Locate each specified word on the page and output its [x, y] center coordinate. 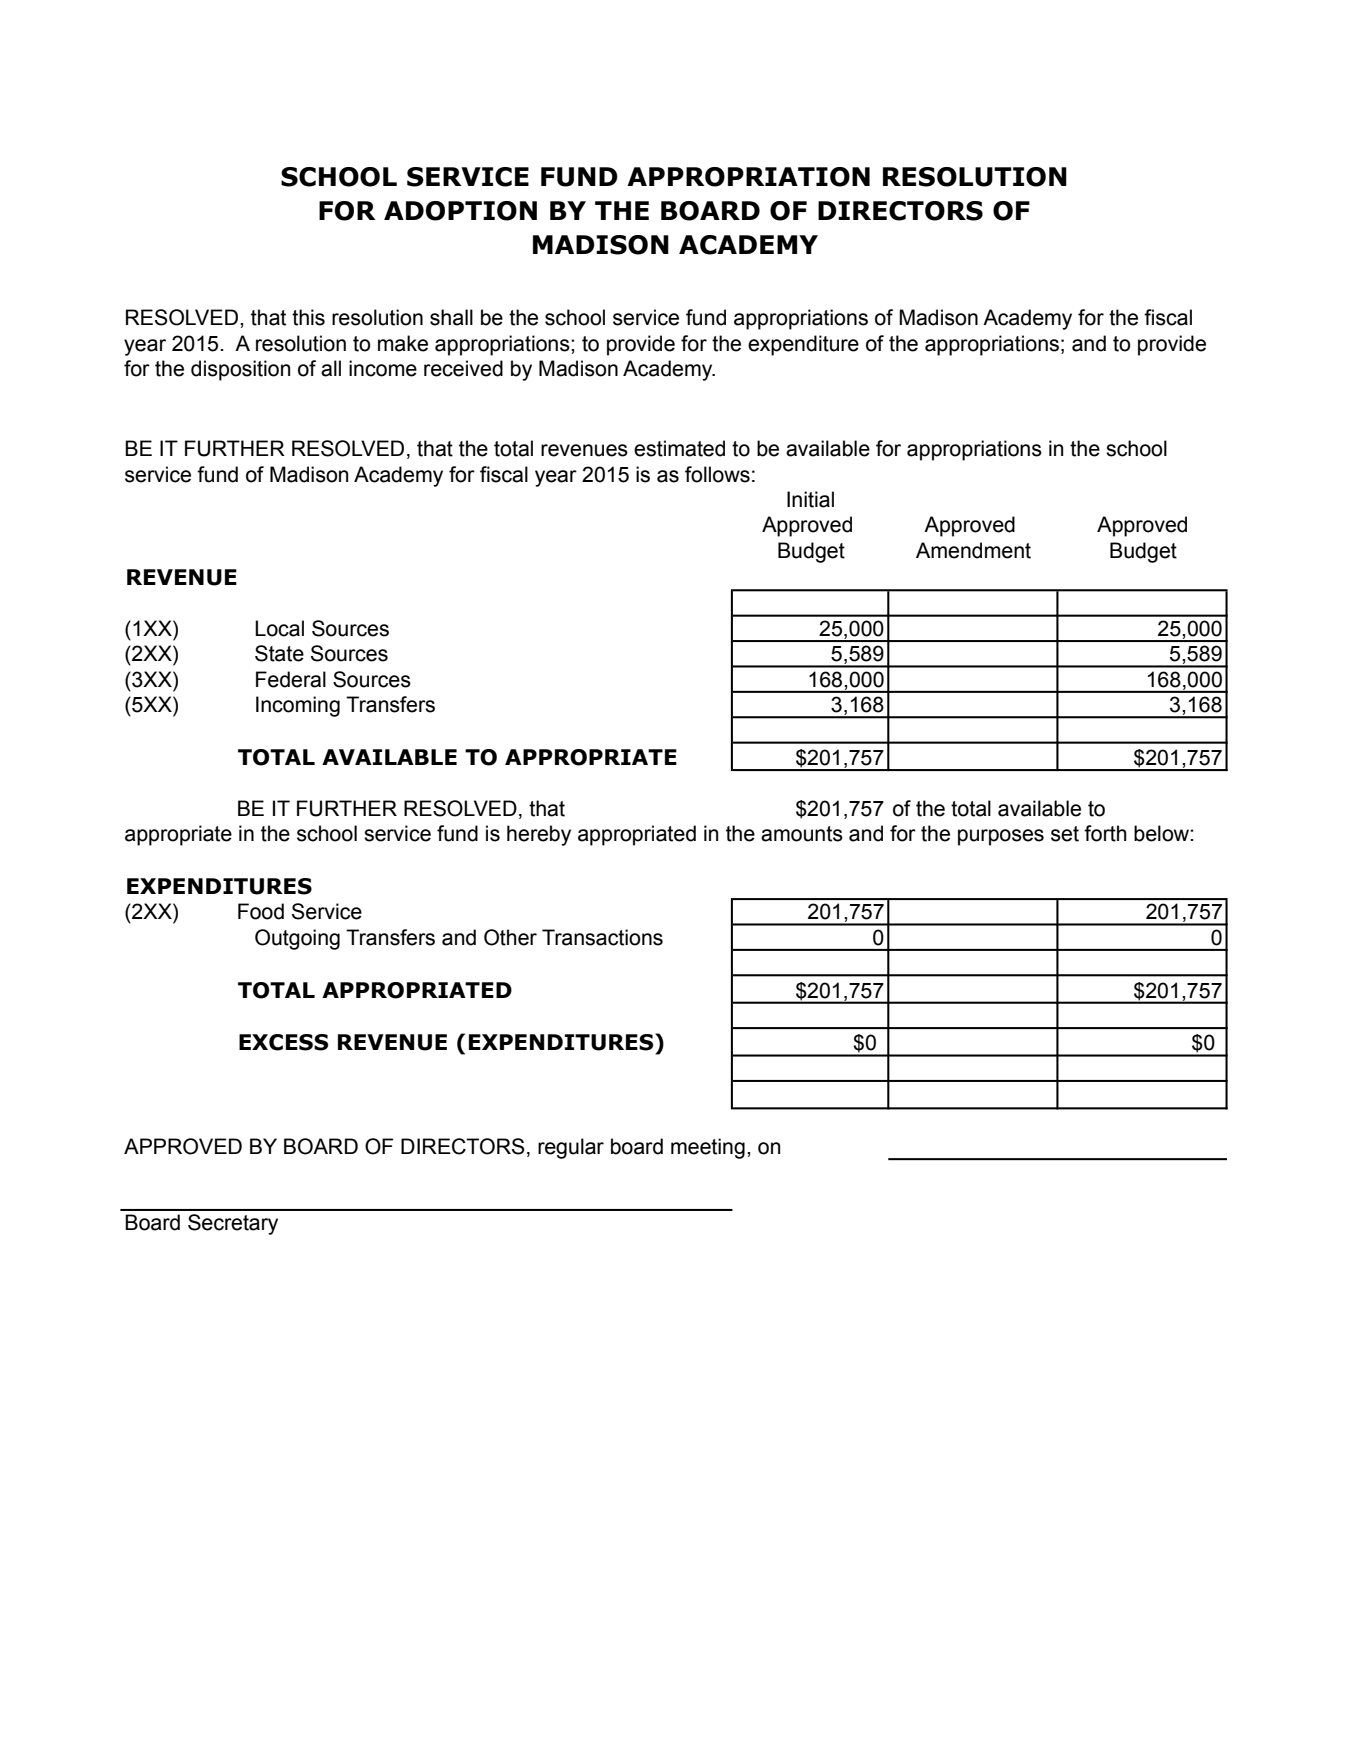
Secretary [233, 1224]
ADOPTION [460, 211]
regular [571, 1148]
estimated [679, 448]
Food [261, 911]
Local [279, 628]
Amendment [973, 550]
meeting [708, 1148]
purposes [1001, 837]
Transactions [602, 937]
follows [717, 474]
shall [451, 317]
